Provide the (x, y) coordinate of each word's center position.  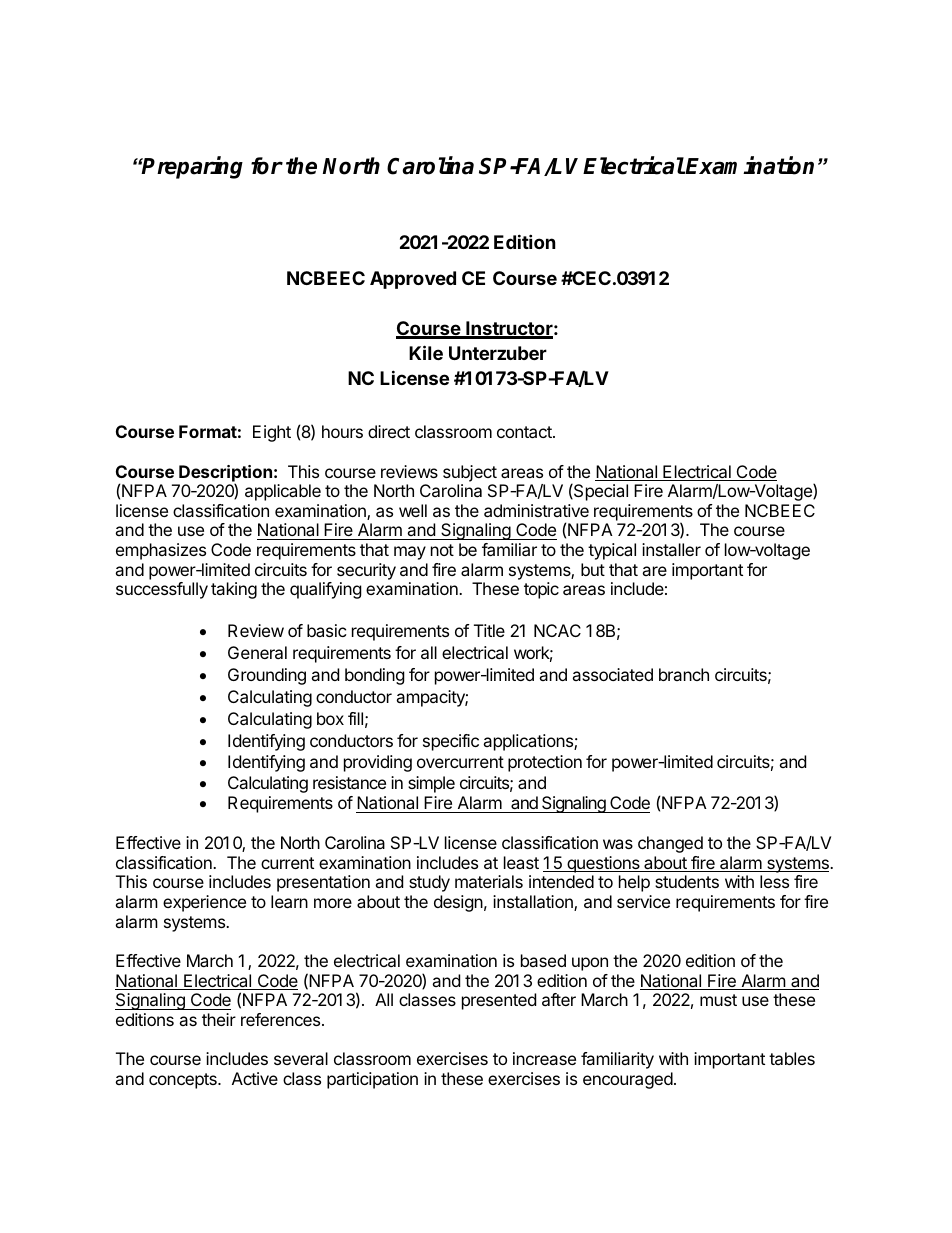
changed (670, 844)
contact (525, 432)
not (442, 550)
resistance (349, 782)
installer (671, 549)
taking (234, 590)
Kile (426, 352)
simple (431, 784)
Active (255, 1078)
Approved (413, 280)
